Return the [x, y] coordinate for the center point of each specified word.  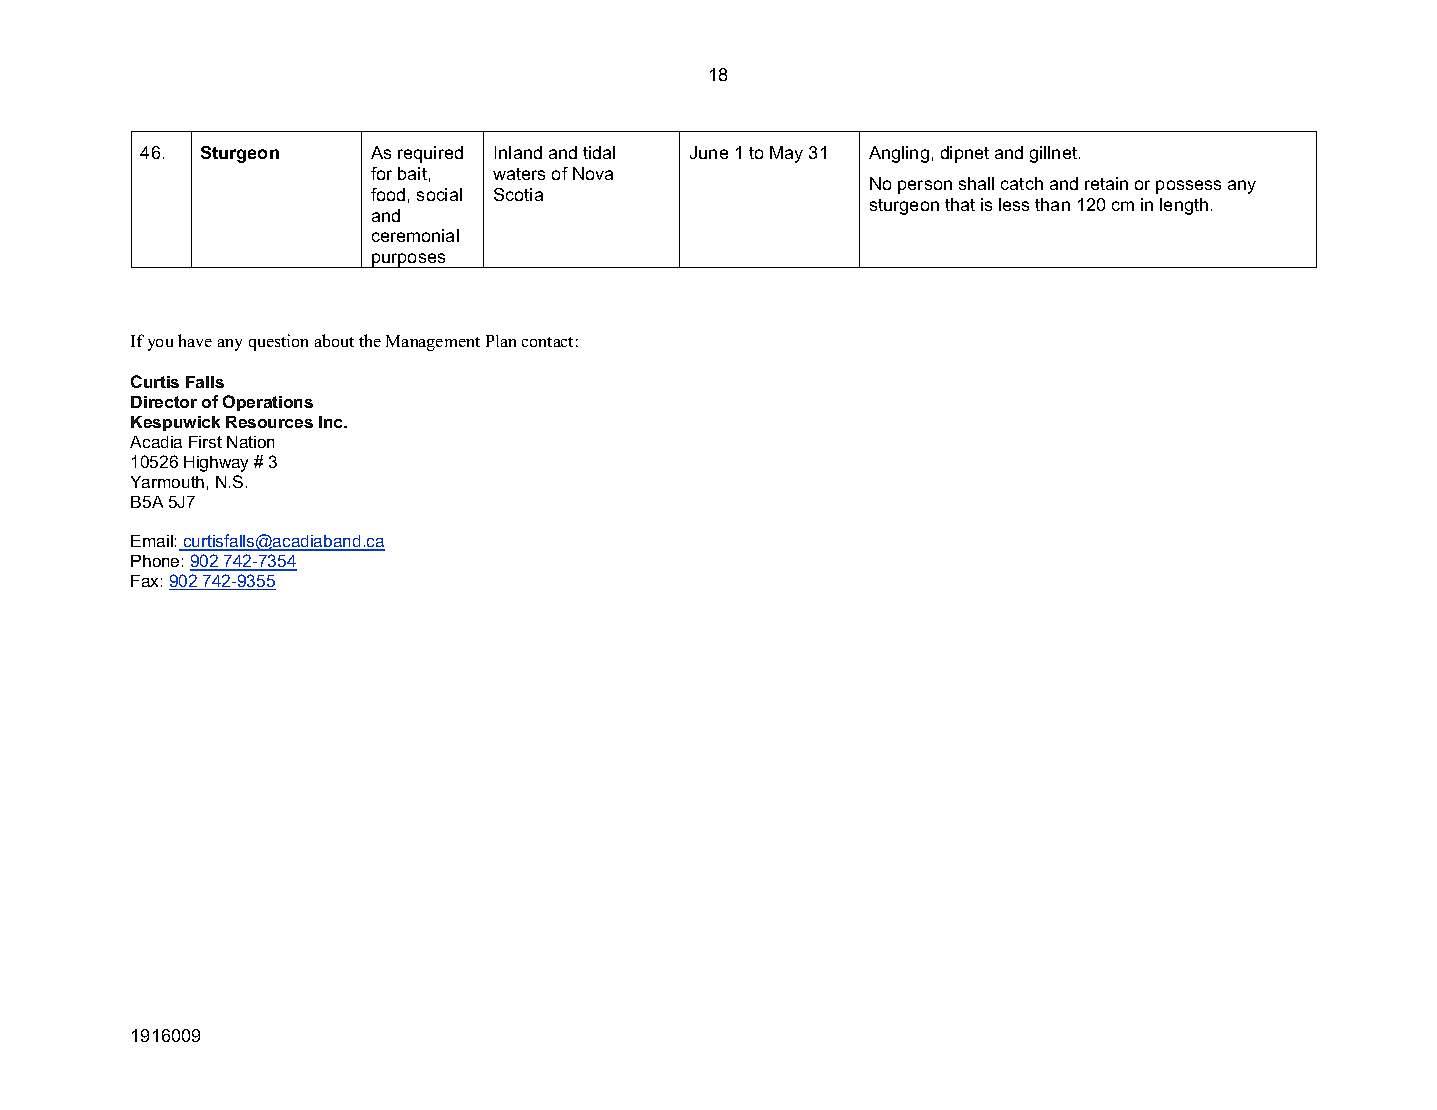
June [709, 152]
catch [1022, 183]
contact [547, 342]
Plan [501, 341]
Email [152, 541]
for [381, 173]
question [278, 342]
